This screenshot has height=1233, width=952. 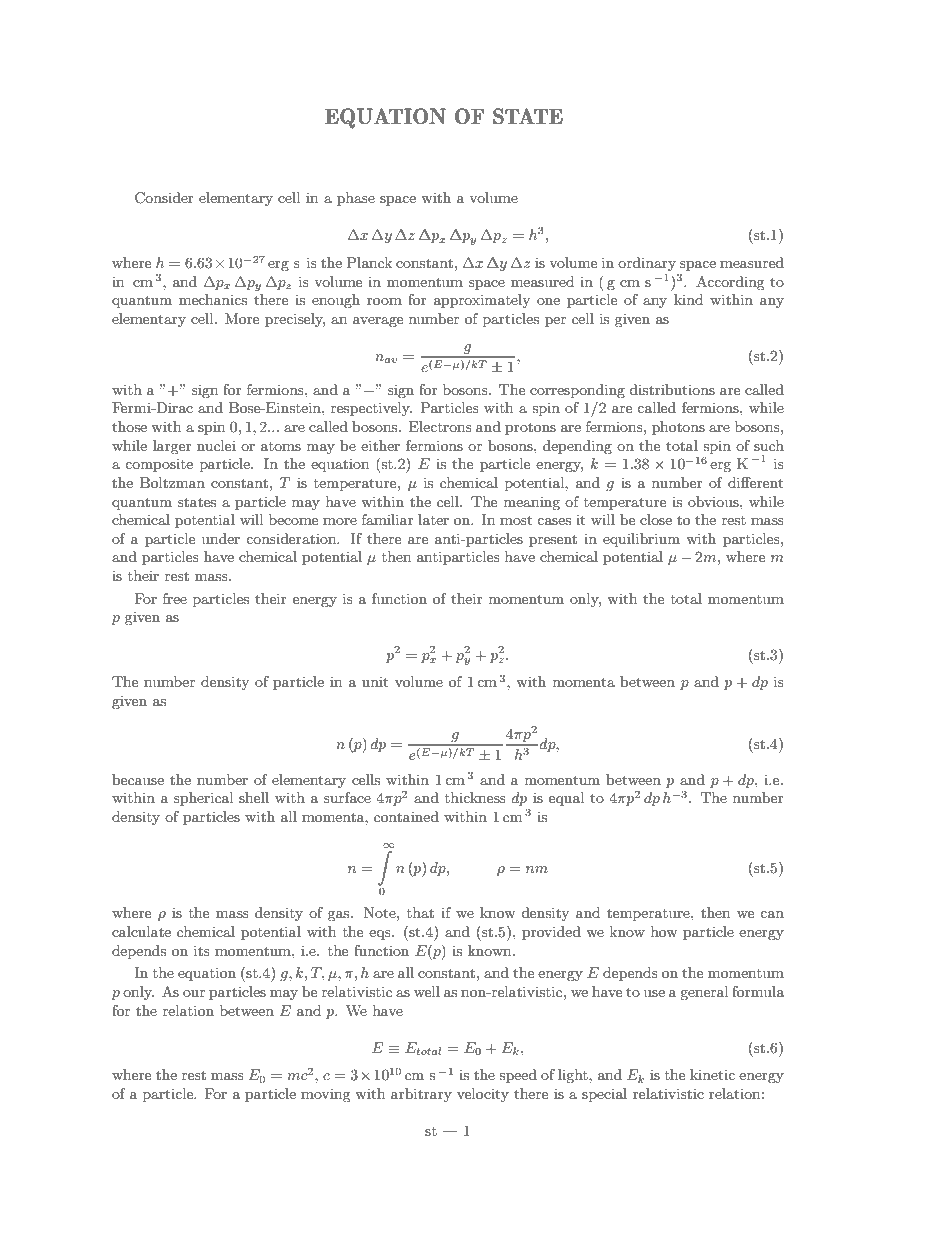 I want to click on our, so click(x=194, y=993).
